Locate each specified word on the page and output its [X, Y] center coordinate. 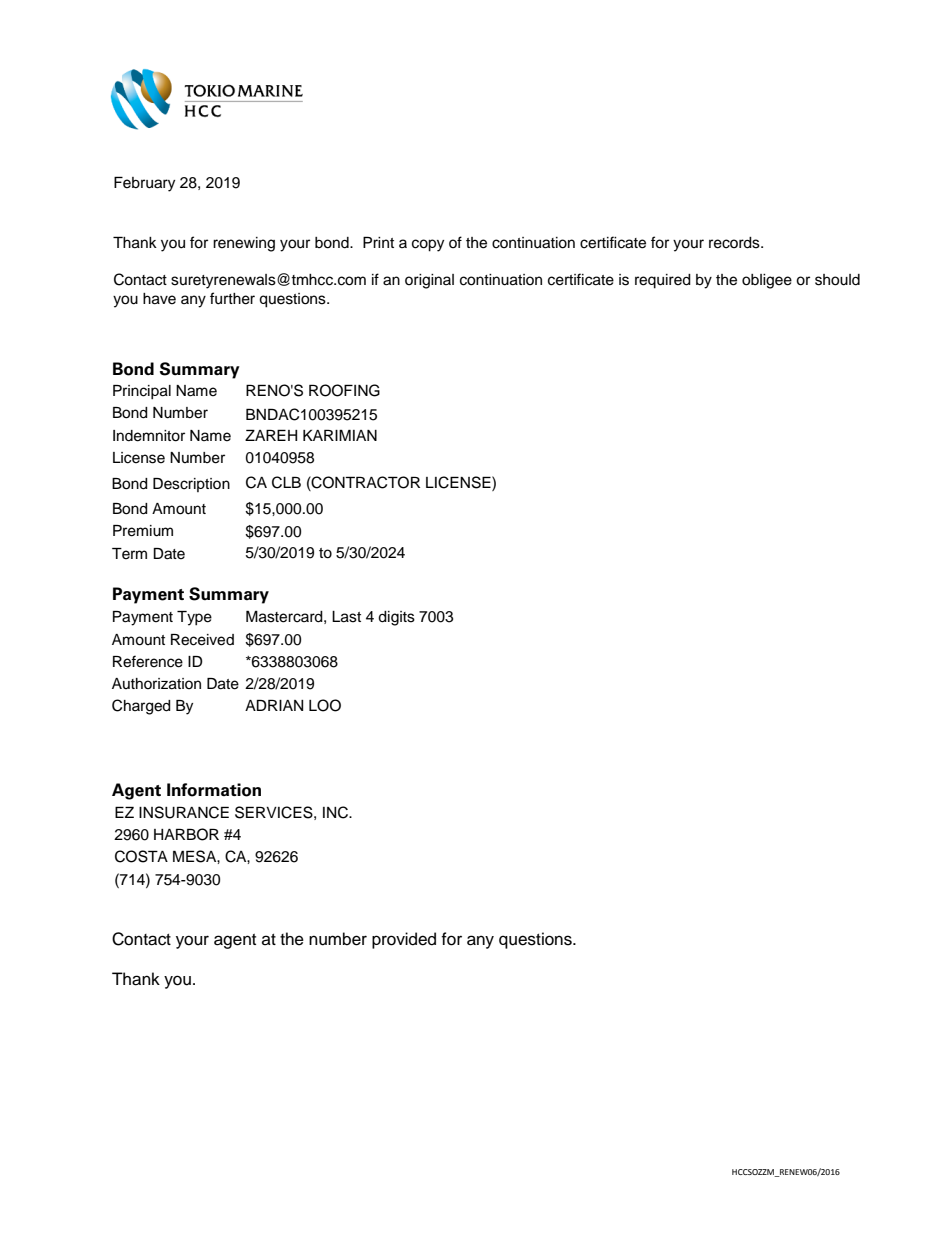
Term [129, 554]
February [144, 184]
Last [346, 617]
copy [428, 245]
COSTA [141, 856]
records [735, 243]
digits [396, 618]
